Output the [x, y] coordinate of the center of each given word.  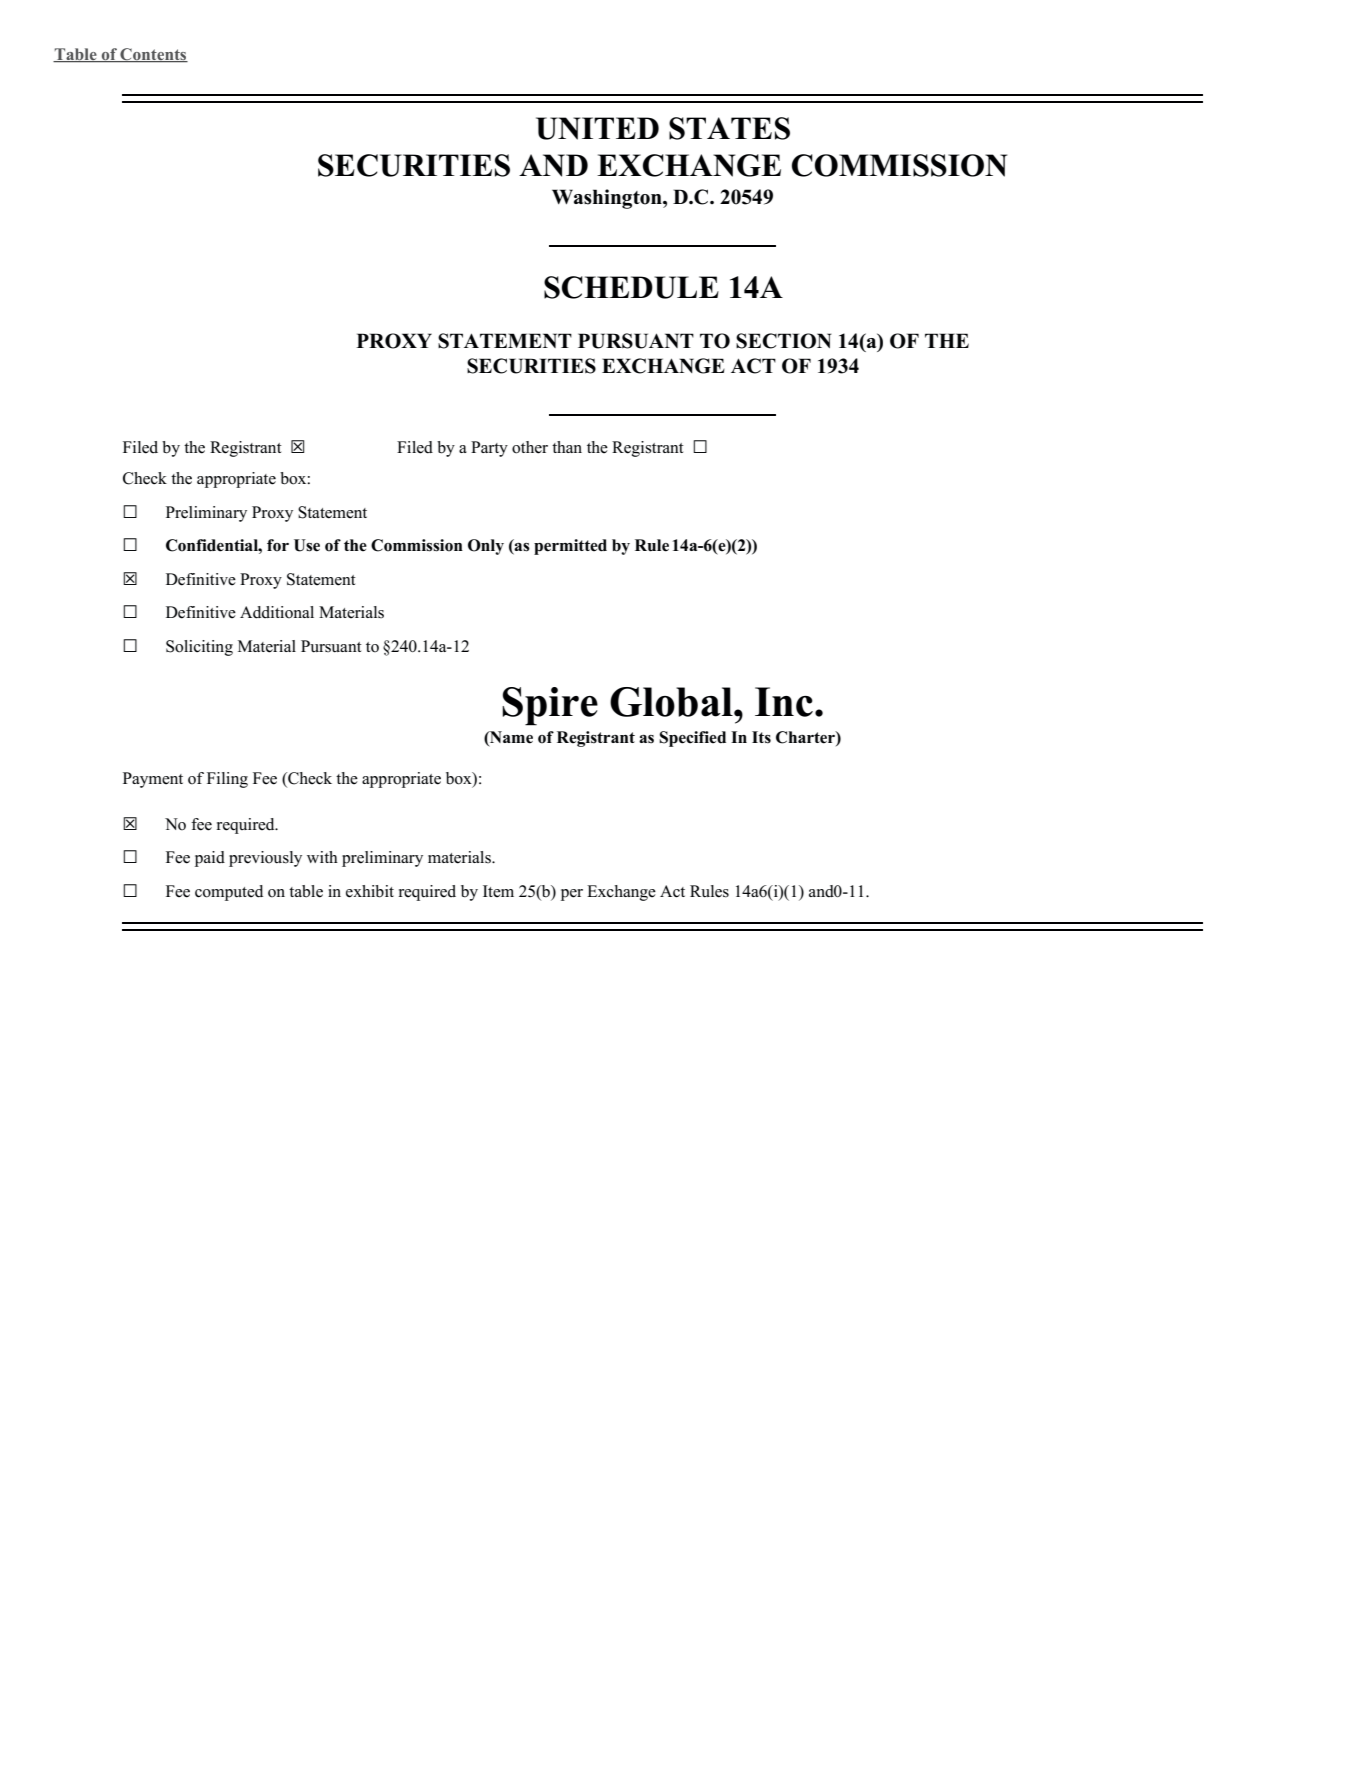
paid [210, 859]
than [567, 447]
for [278, 545]
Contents [153, 55]
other [530, 447]
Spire [550, 706]
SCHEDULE [631, 287]
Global [672, 702]
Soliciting [199, 648]
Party [489, 449]
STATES [729, 128]
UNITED [597, 128]
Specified [692, 739]
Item [498, 891]
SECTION [784, 341]
